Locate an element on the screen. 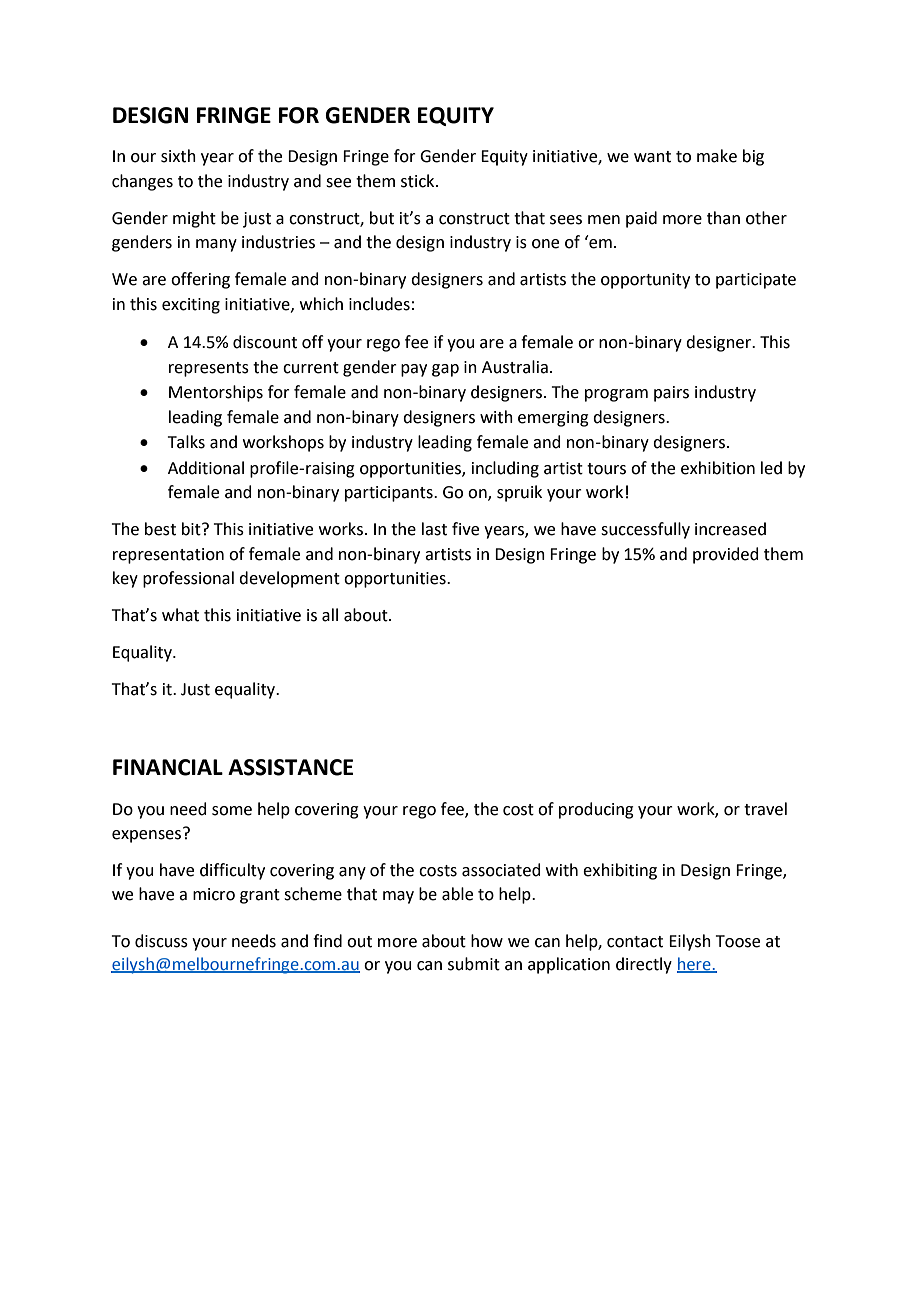  professional is located at coordinates (188, 579).
